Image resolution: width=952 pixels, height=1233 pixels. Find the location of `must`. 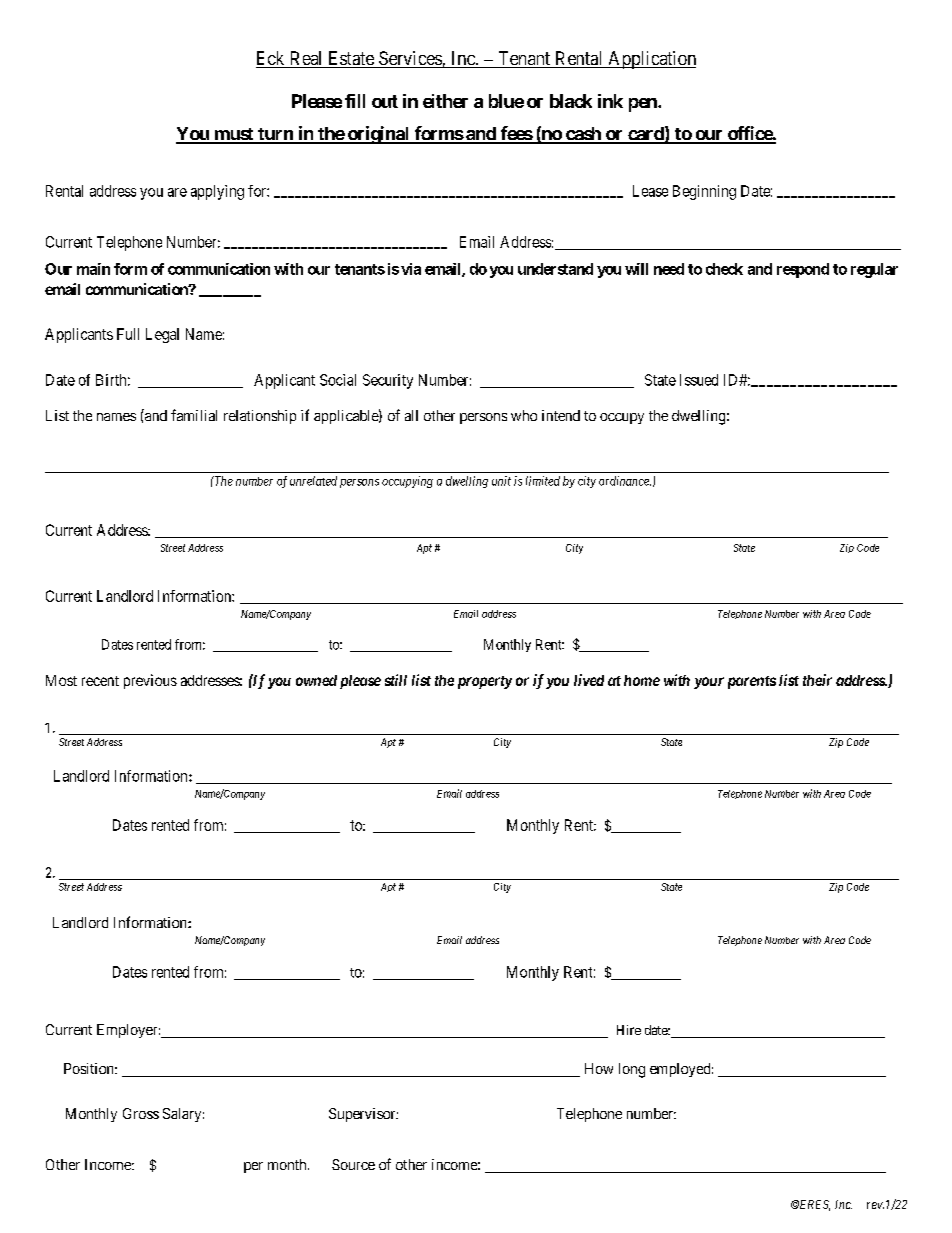

must is located at coordinates (234, 135).
